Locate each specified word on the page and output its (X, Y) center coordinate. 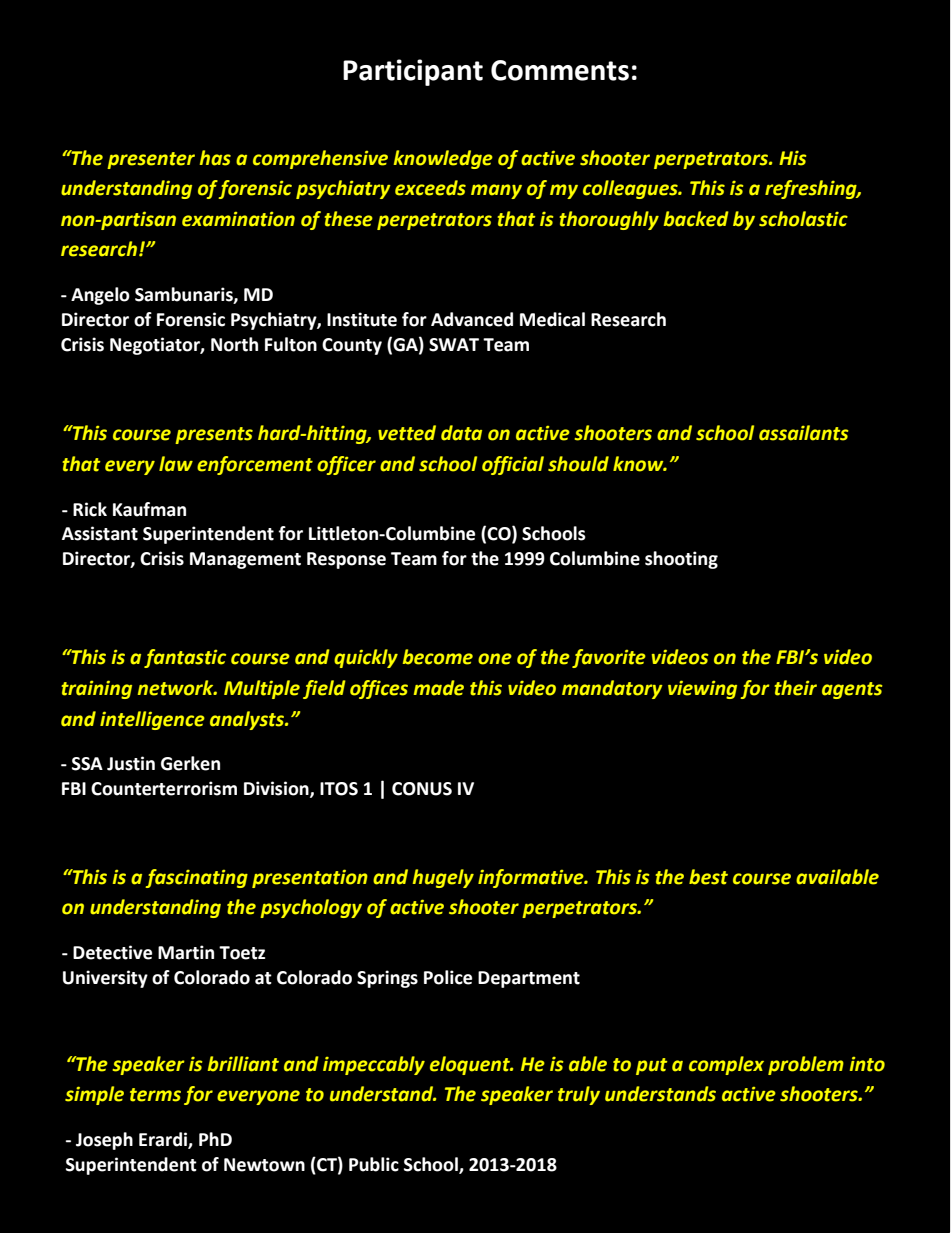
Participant (413, 72)
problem (806, 1065)
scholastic (803, 219)
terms (155, 1095)
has (215, 158)
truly (579, 1095)
